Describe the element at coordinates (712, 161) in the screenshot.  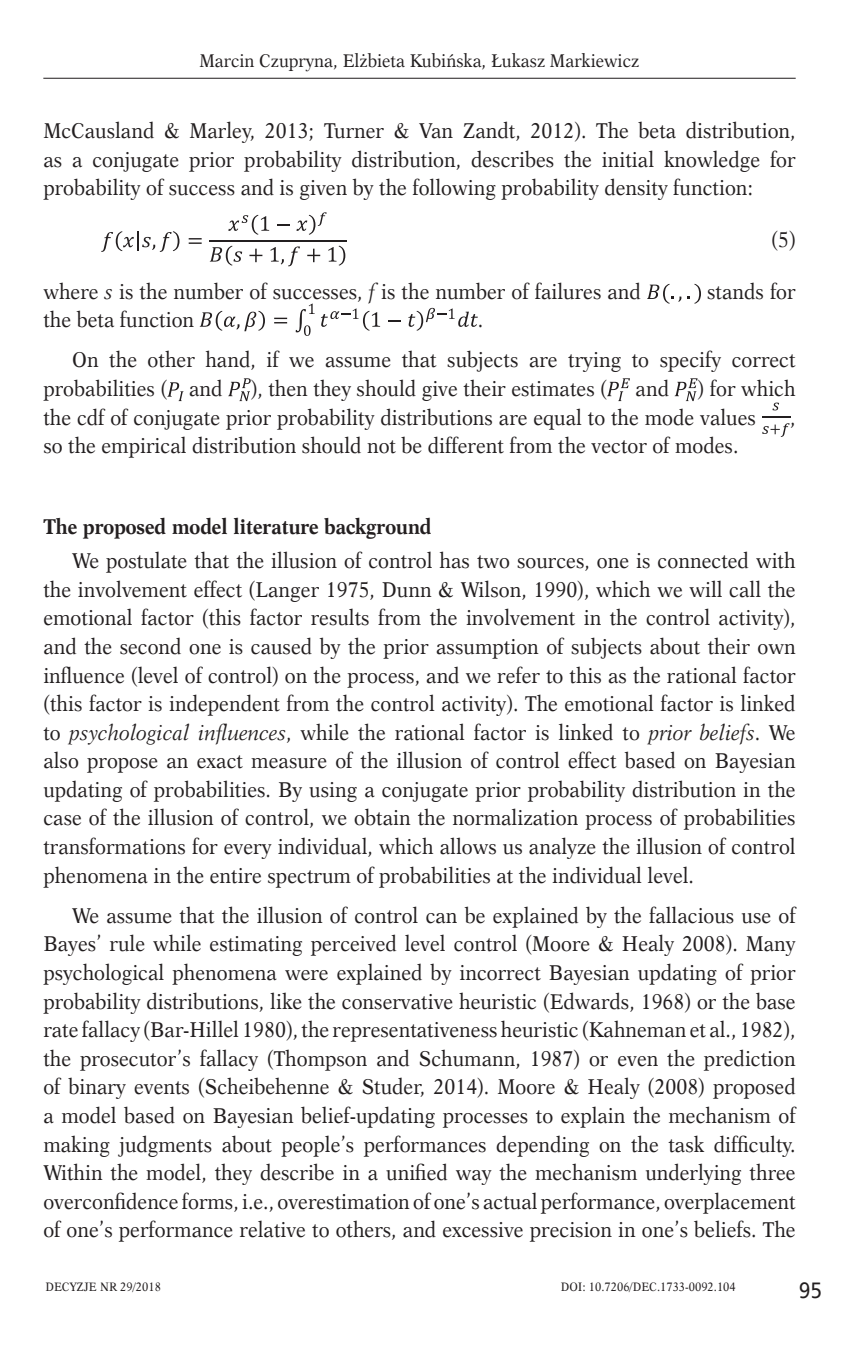
I see `knowledge` at that location.
